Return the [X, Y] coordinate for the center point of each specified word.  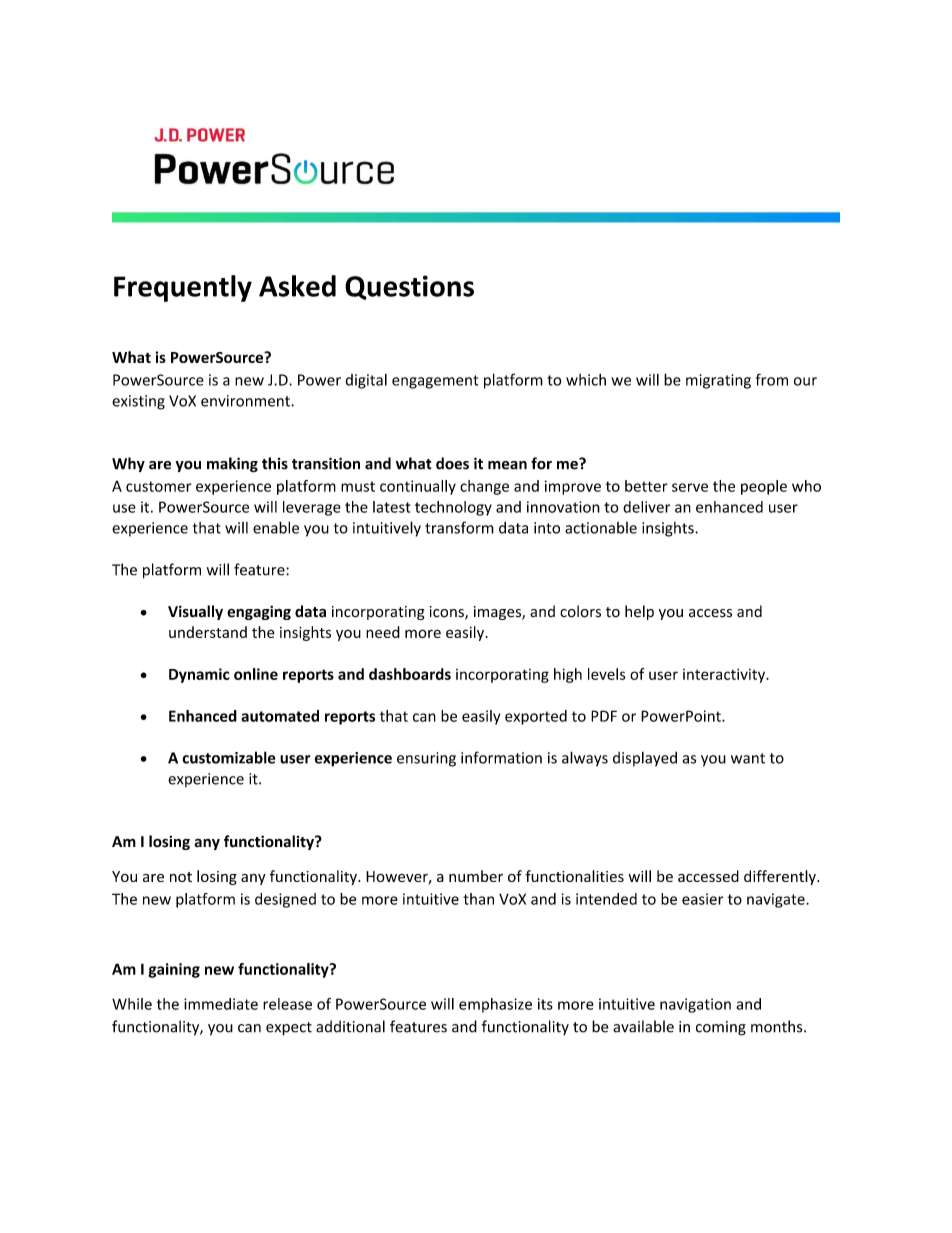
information [501, 757]
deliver [646, 507]
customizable [229, 757]
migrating [718, 381]
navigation [695, 1005]
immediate [221, 1004]
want [748, 758]
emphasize [495, 1005]
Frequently [183, 288]
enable [276, 527]
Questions [409, 287]
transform [459, 527]
